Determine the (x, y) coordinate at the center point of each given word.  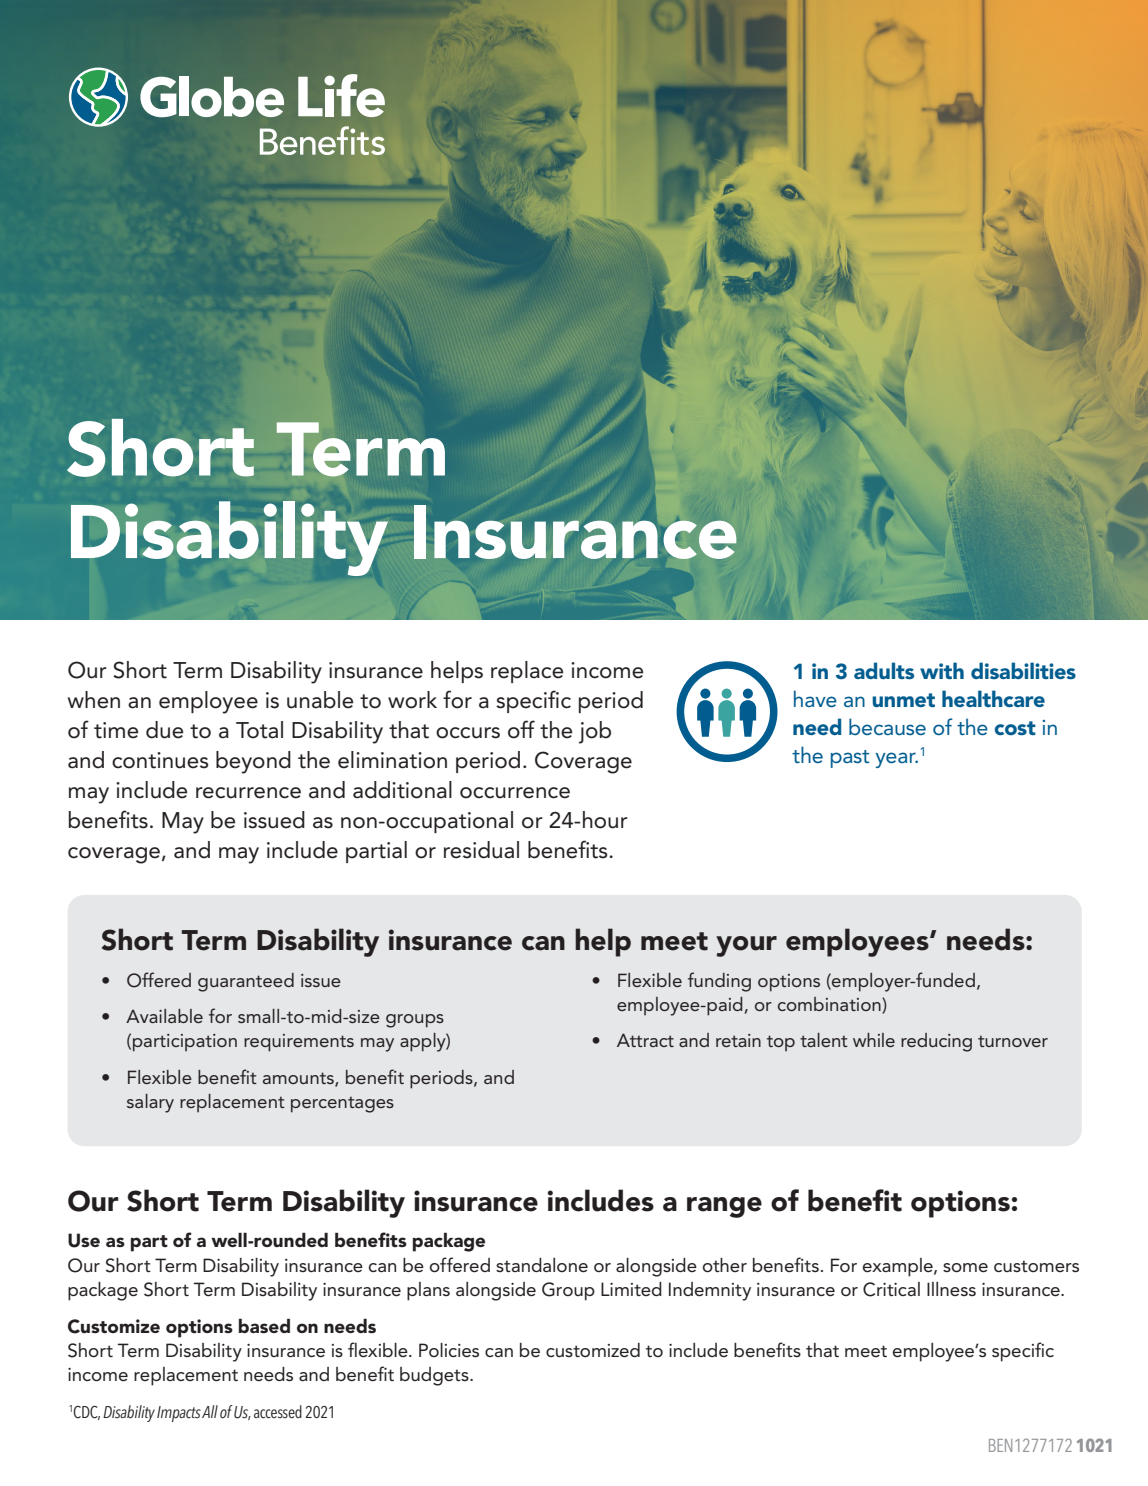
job (595, 732)
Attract (645, 1040)
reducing (936, 1042)
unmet (903, 700)
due (164, 730)
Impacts (179, 1414)
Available (164, 1016)
